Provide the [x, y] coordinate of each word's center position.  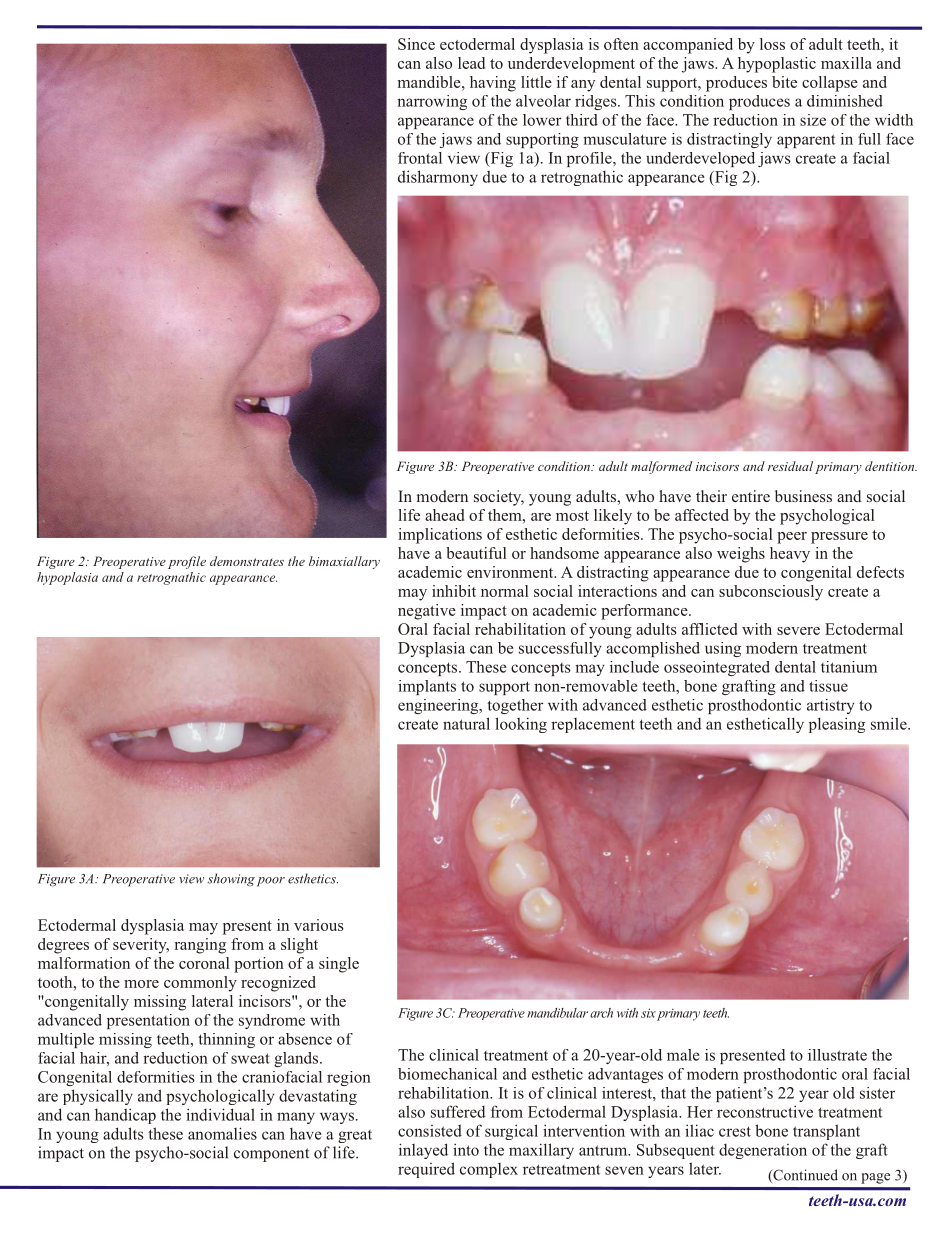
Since [416, 44]
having [493, 84]
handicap [125, 1116]
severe [798, 631]
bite [784, 82]
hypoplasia [67, 578]
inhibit [454, 591]
